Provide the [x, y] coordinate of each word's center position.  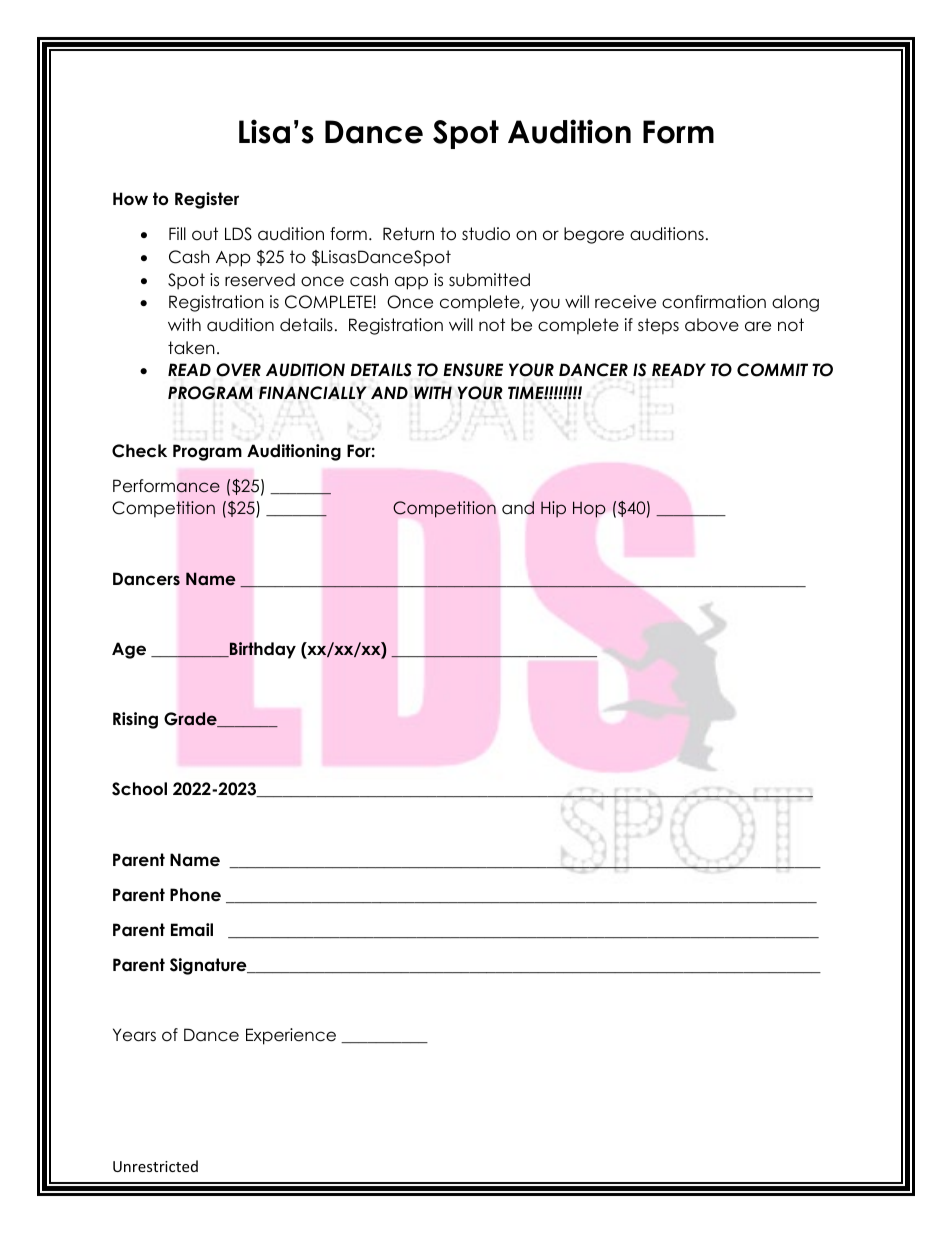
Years [134, 1035]
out [205, 234]
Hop [589, 509]
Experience [291, 1036]
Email [192, 930]
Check [139, 451]
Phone [195, 895]
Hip [553, 509]
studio [486, 234]
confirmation [714, 302]
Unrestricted [155, 1166]
